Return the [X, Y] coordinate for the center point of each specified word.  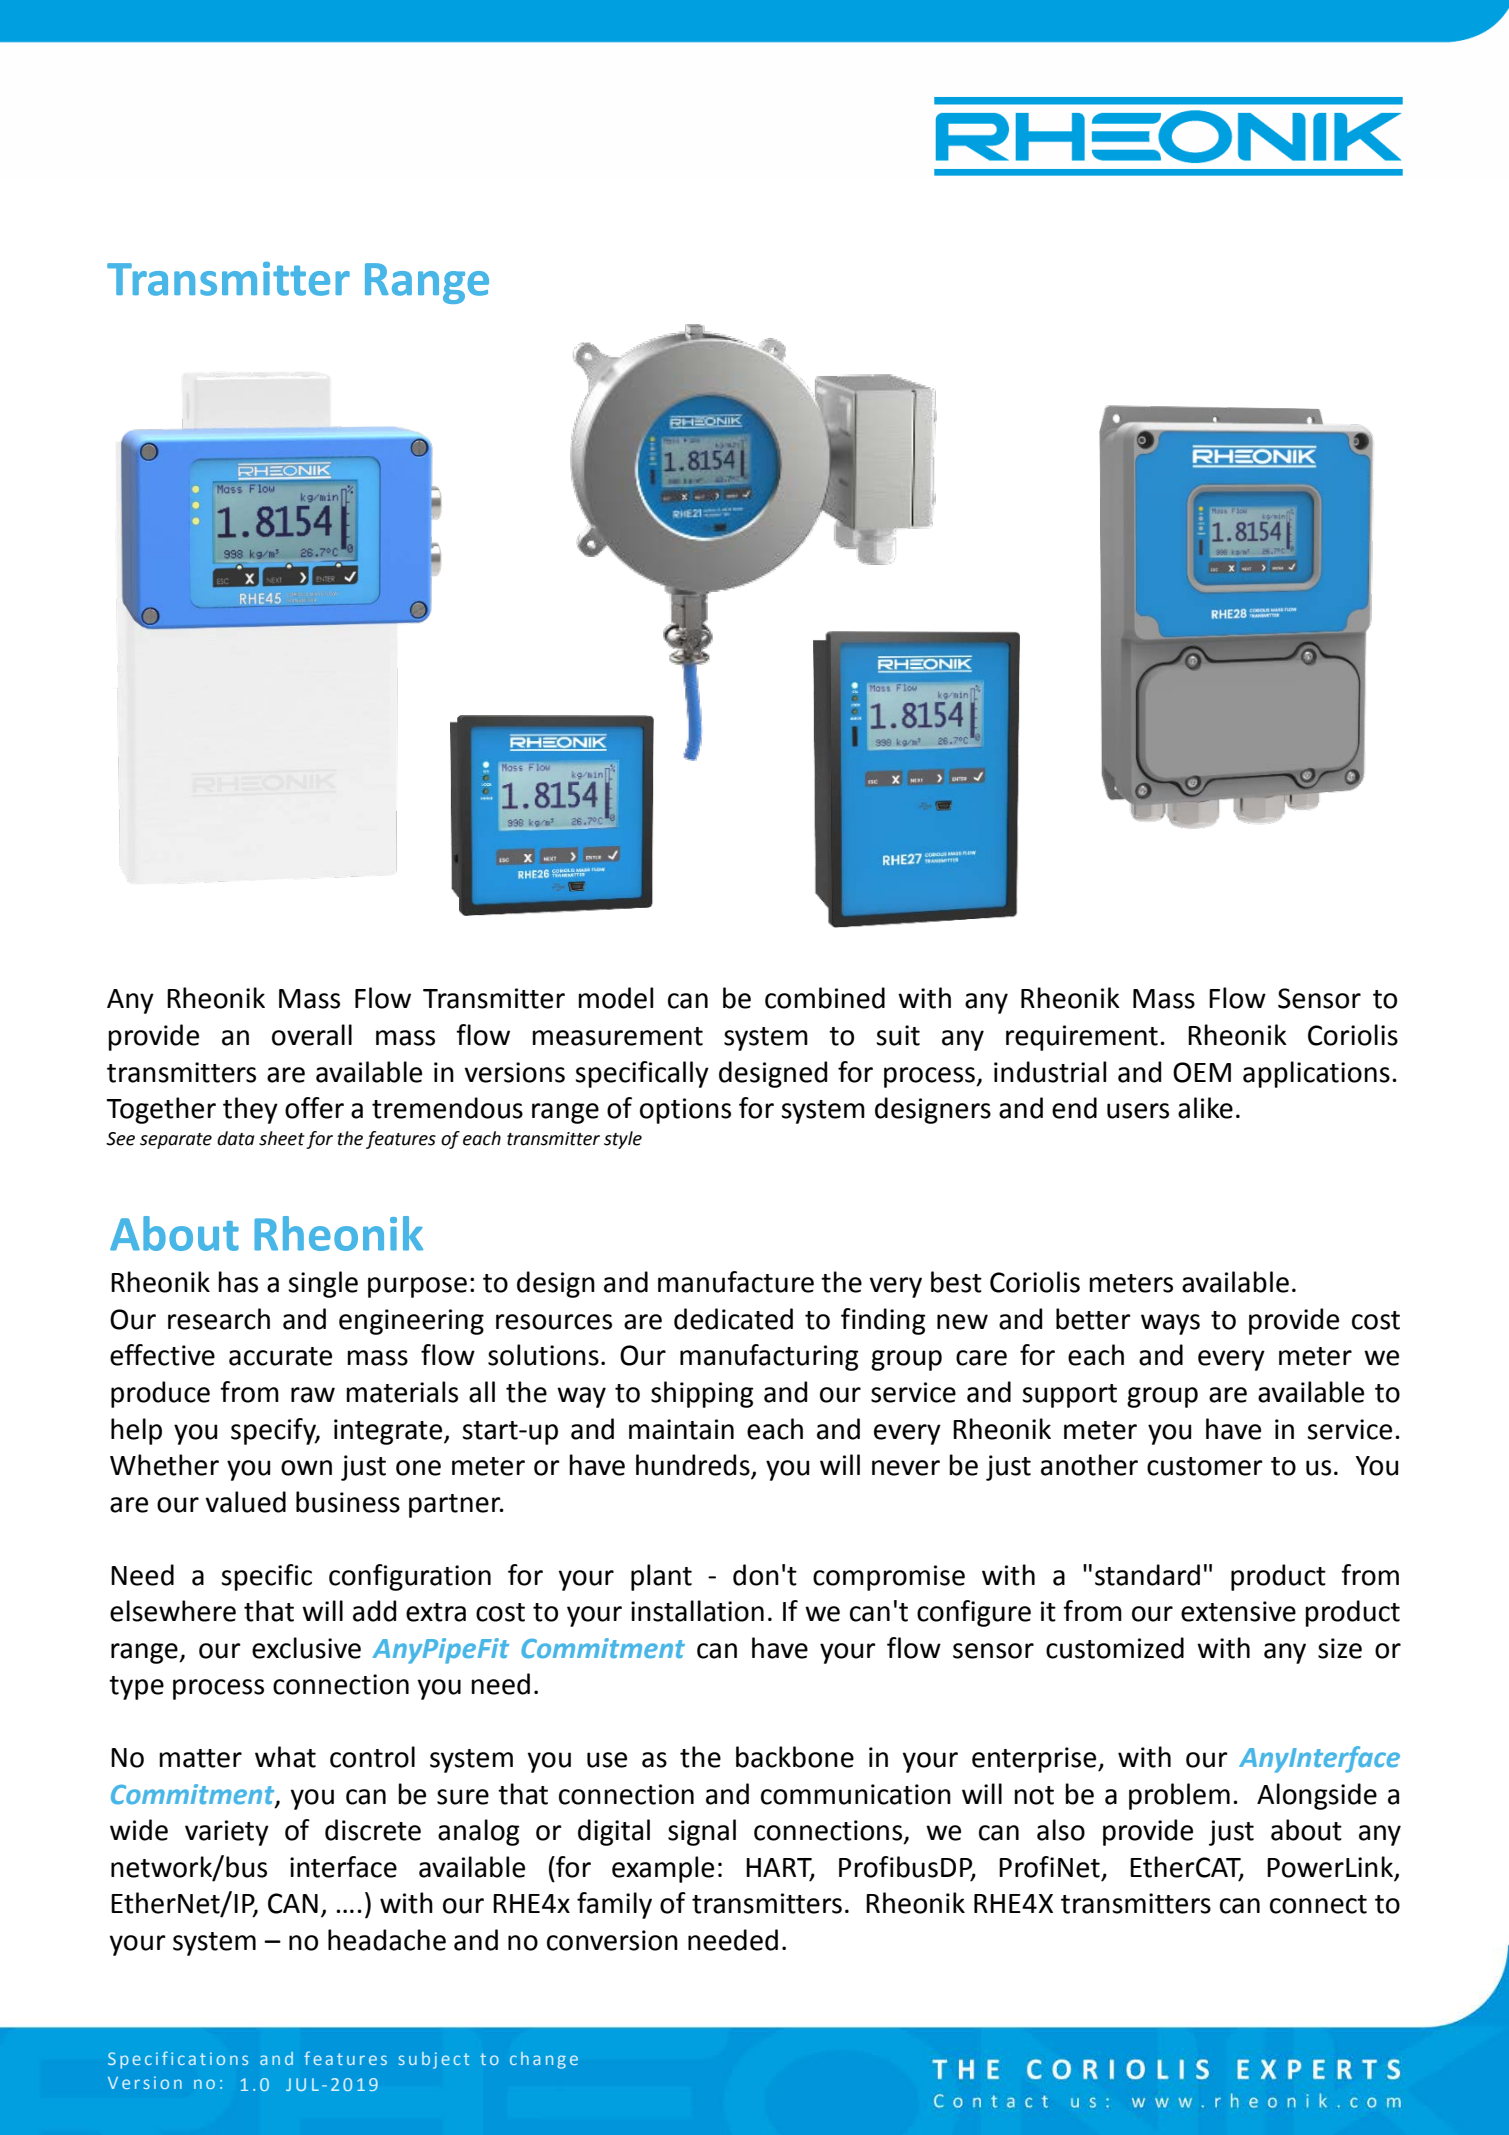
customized [1115, 1648]
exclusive [306, 1648]
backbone [795, 1757]
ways [1170, 1324]
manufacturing [769, 1357]
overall [312, 1035]
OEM [1202, 1072]
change [544, 2060]
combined [825, 998]
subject [433, 2060]
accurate [280, 1356]
